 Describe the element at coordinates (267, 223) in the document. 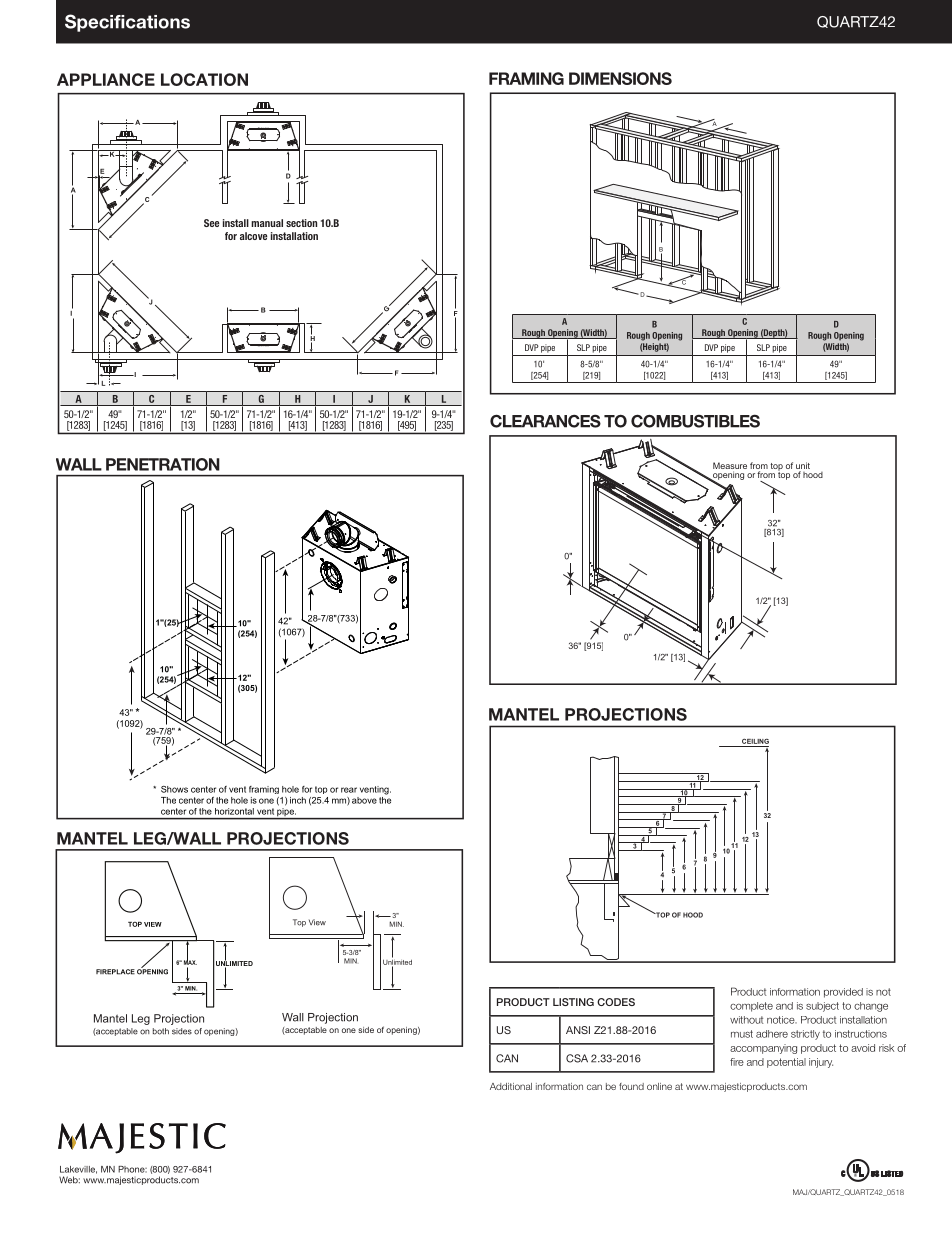

I see `manual` at that location.
